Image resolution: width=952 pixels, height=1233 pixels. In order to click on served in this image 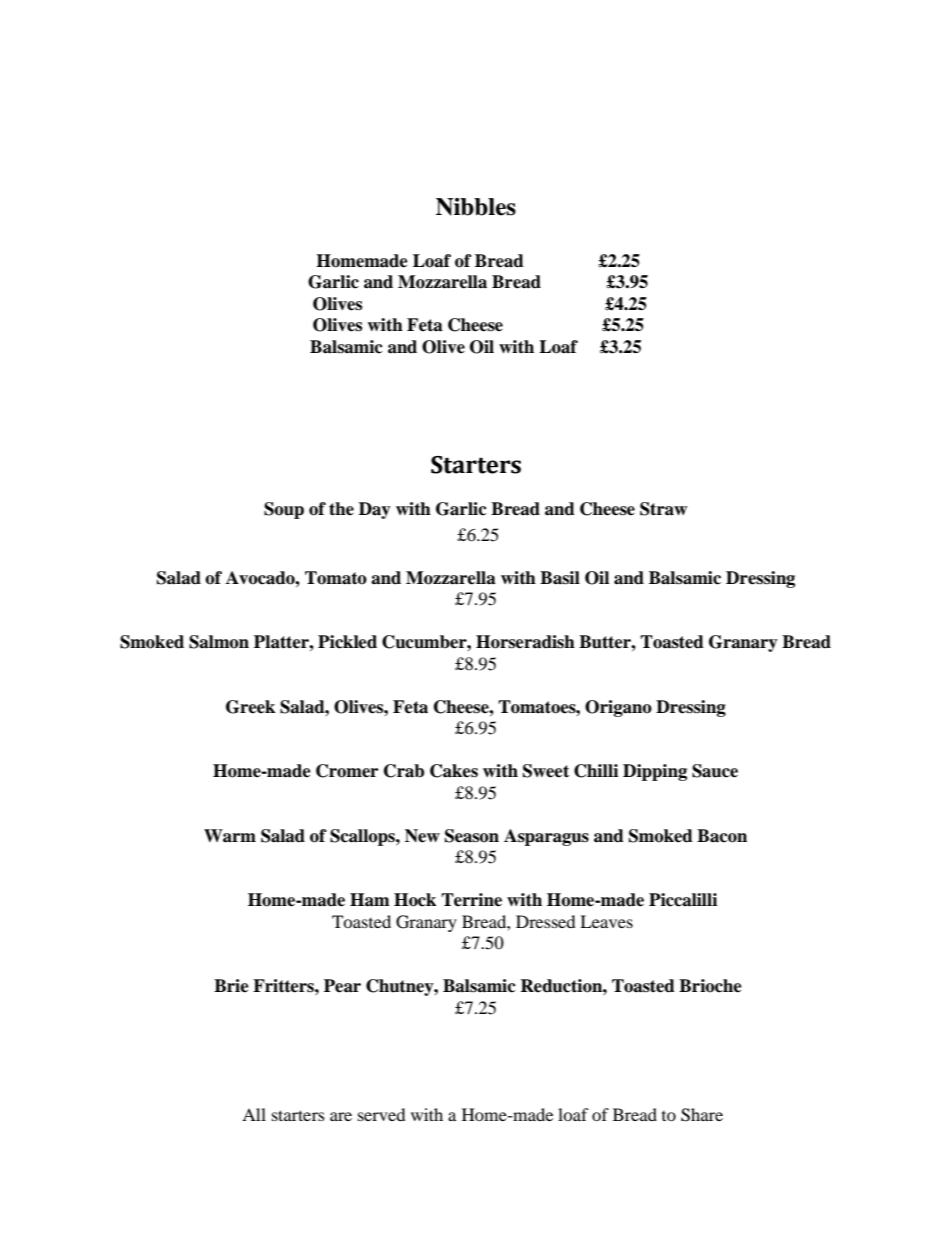, I will do `click(382, 1114)`.
